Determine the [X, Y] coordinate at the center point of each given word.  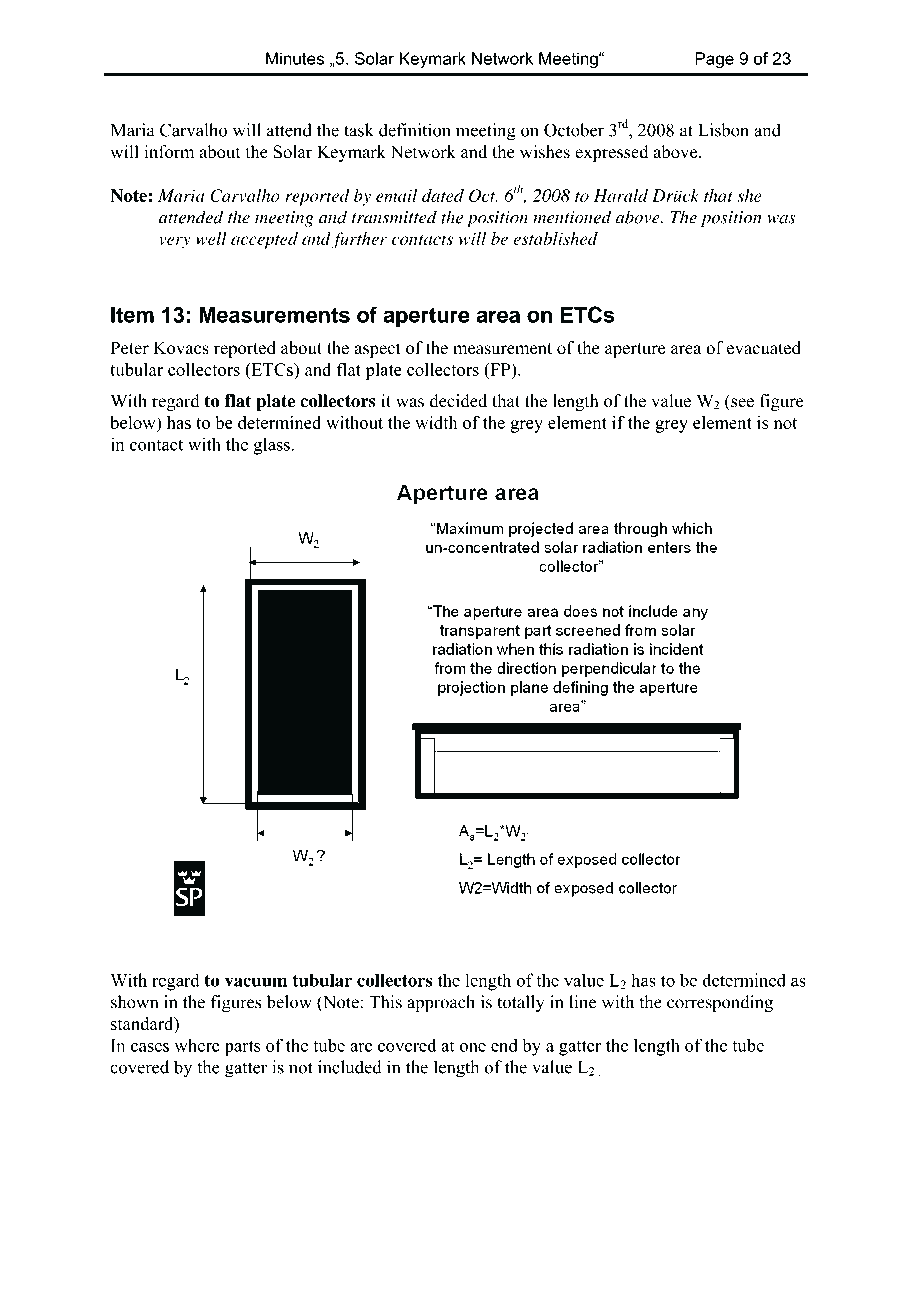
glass [272, 446]
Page [714, 60]
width [436, 422]
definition [415, 130]
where [197, 1045]
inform [169, 152]
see [742, 403]
